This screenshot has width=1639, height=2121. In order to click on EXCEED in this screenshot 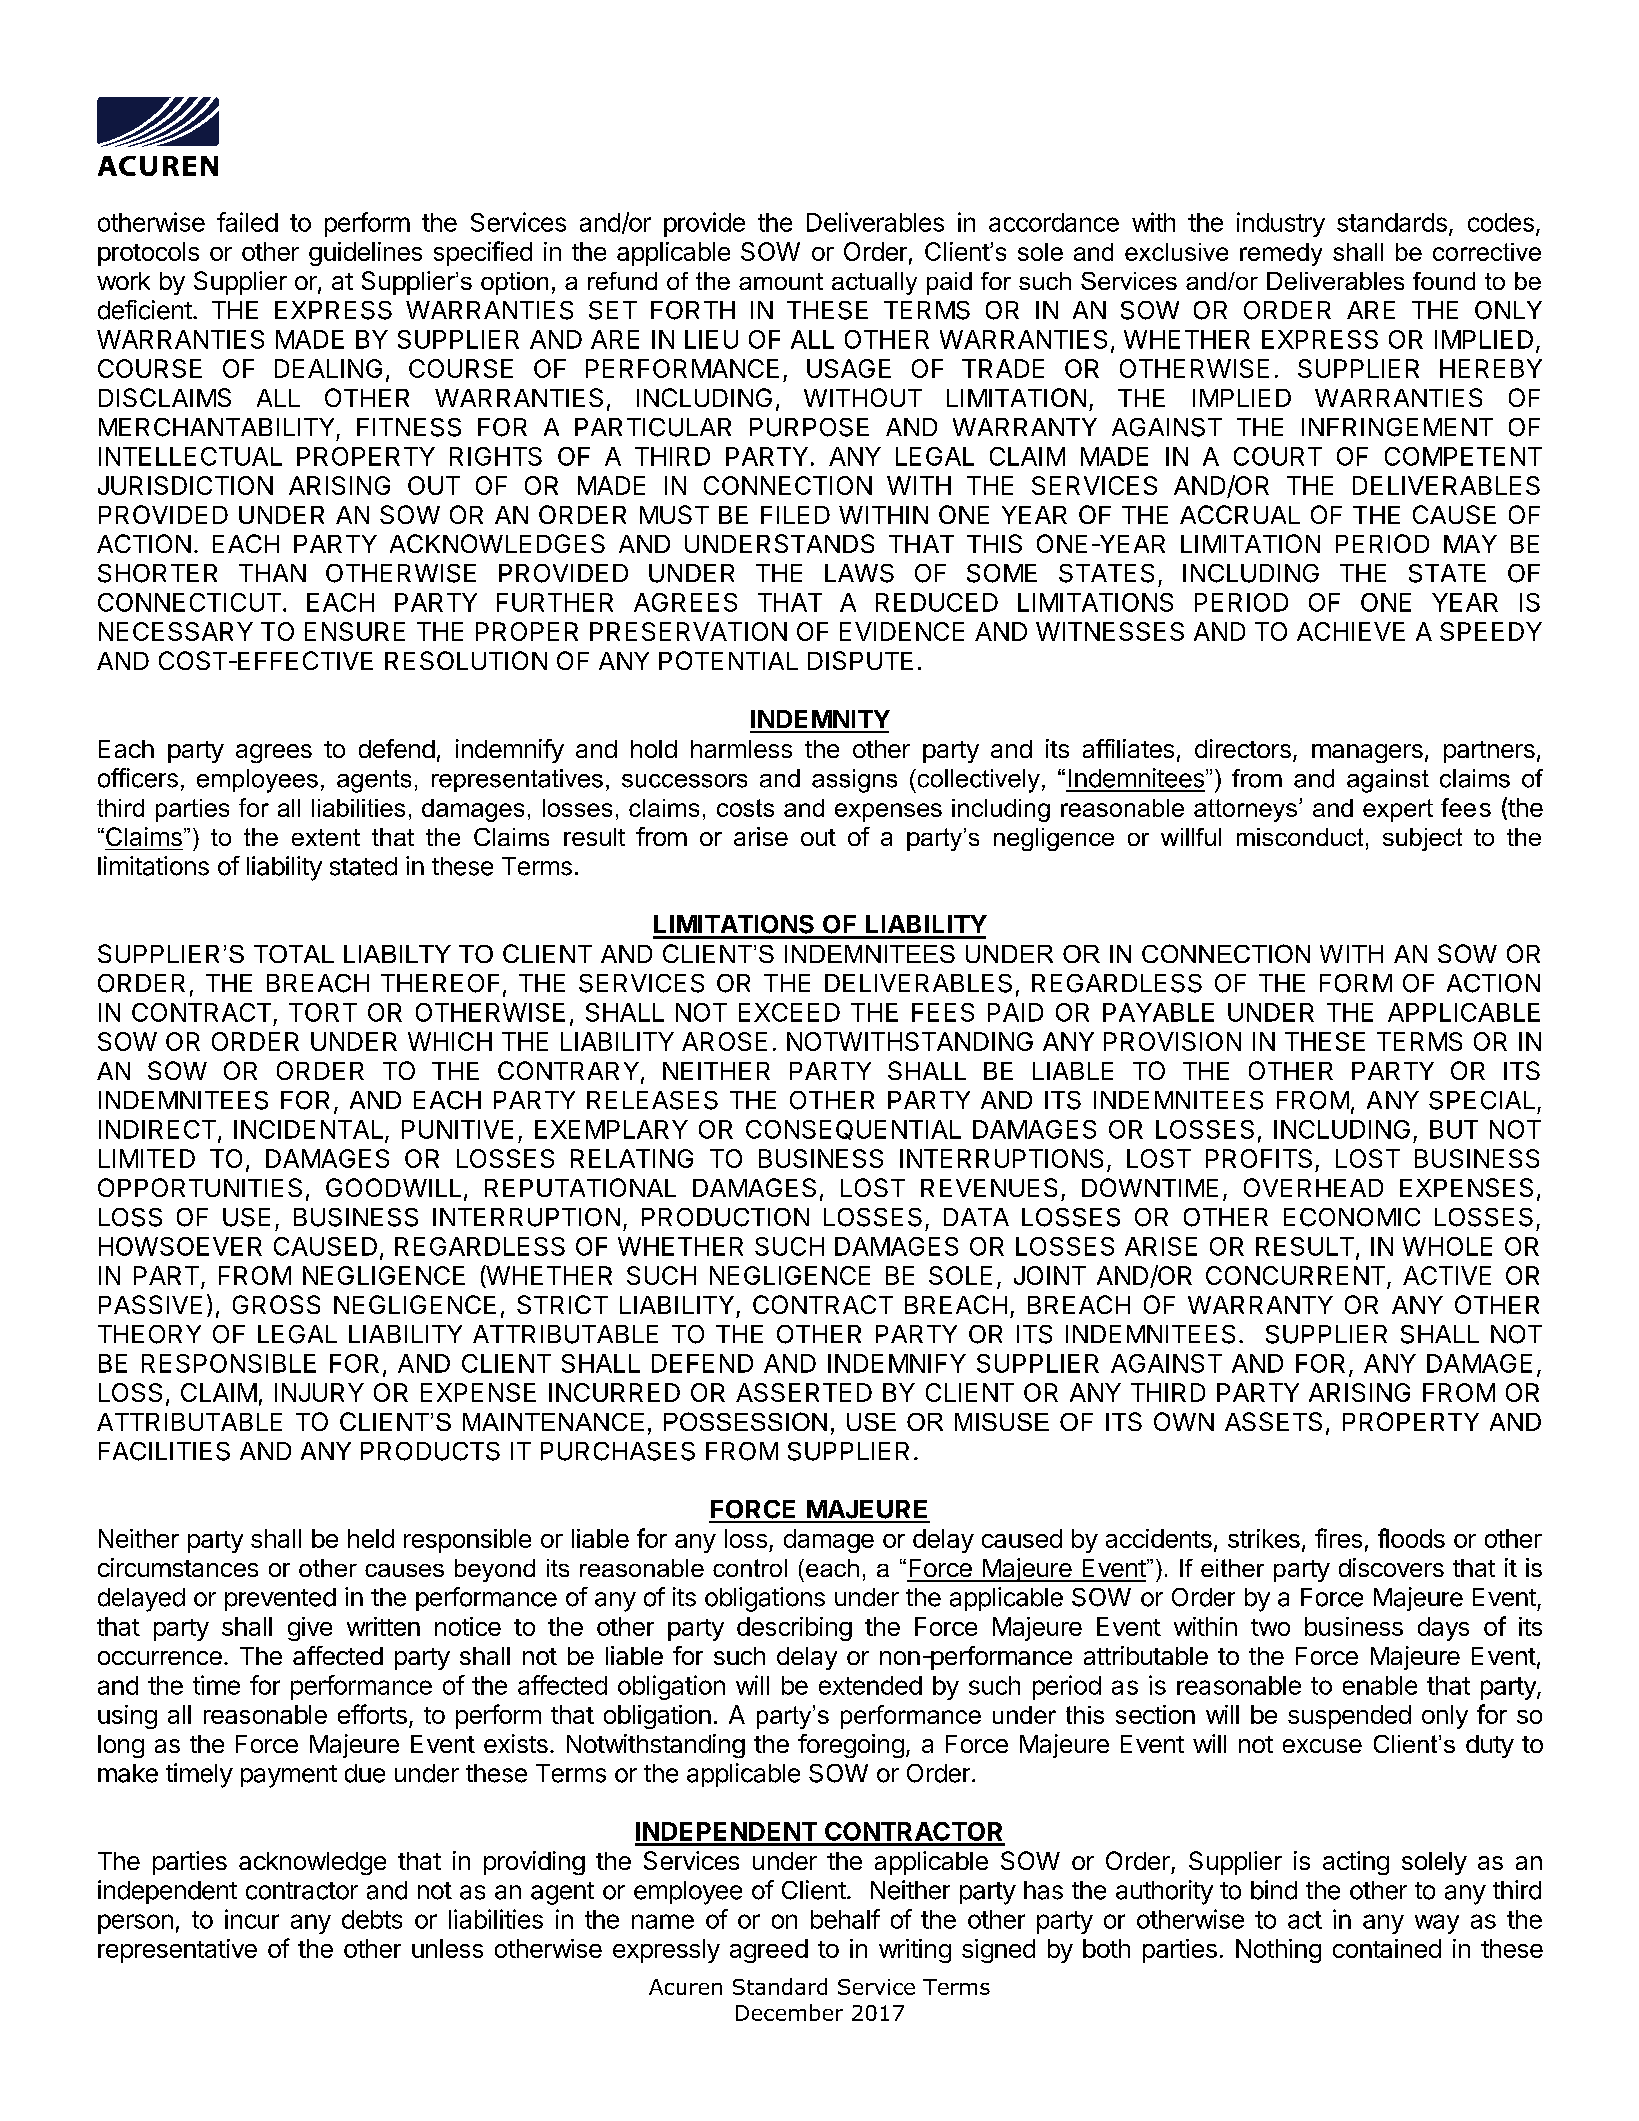, I will do `click(789, 1012)`.
